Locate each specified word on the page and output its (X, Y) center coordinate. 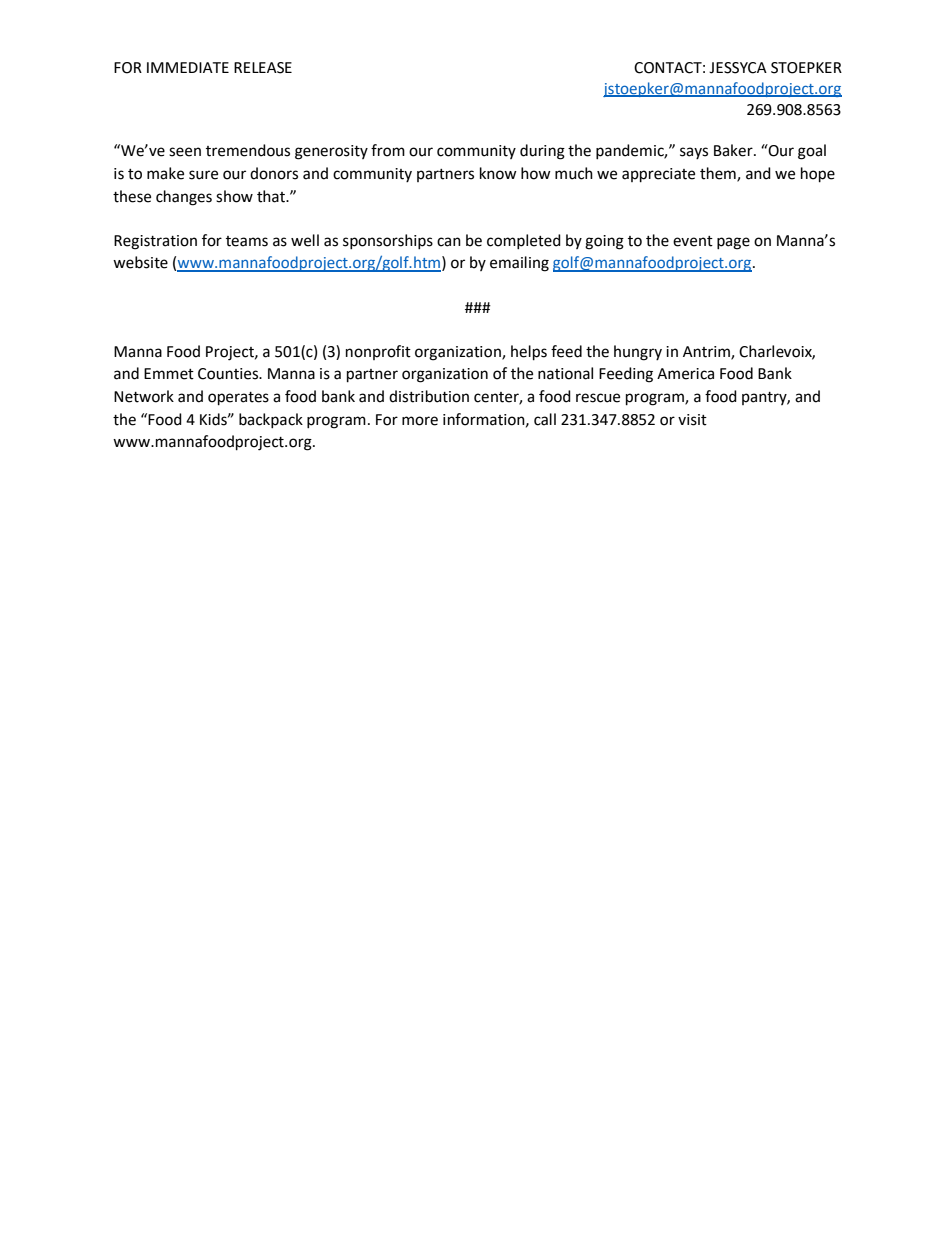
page (733, 243)
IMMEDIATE (188, 67)
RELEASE (263, 68)
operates (238, 399)
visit (692, 420)
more (420, 421)
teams (247, 241)
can (449, 242)
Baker (734, 150)
